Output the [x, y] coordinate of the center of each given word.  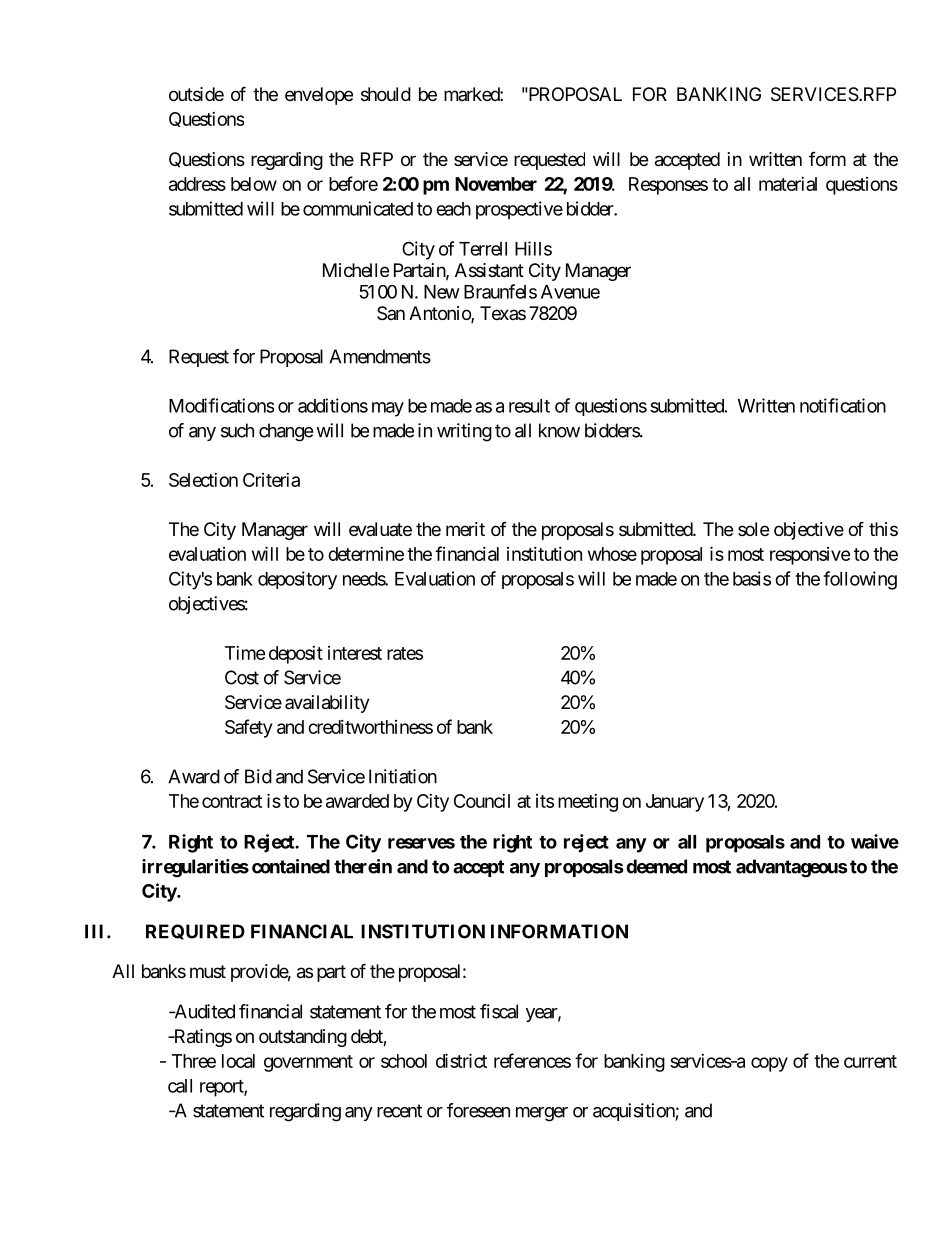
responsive [810, 556]
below [254, 184]
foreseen [478, 1110]
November [496, 184]
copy [769, 1064]
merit [465, 529]
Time [245, 653]
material [788, 184]
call [180, 1086]
